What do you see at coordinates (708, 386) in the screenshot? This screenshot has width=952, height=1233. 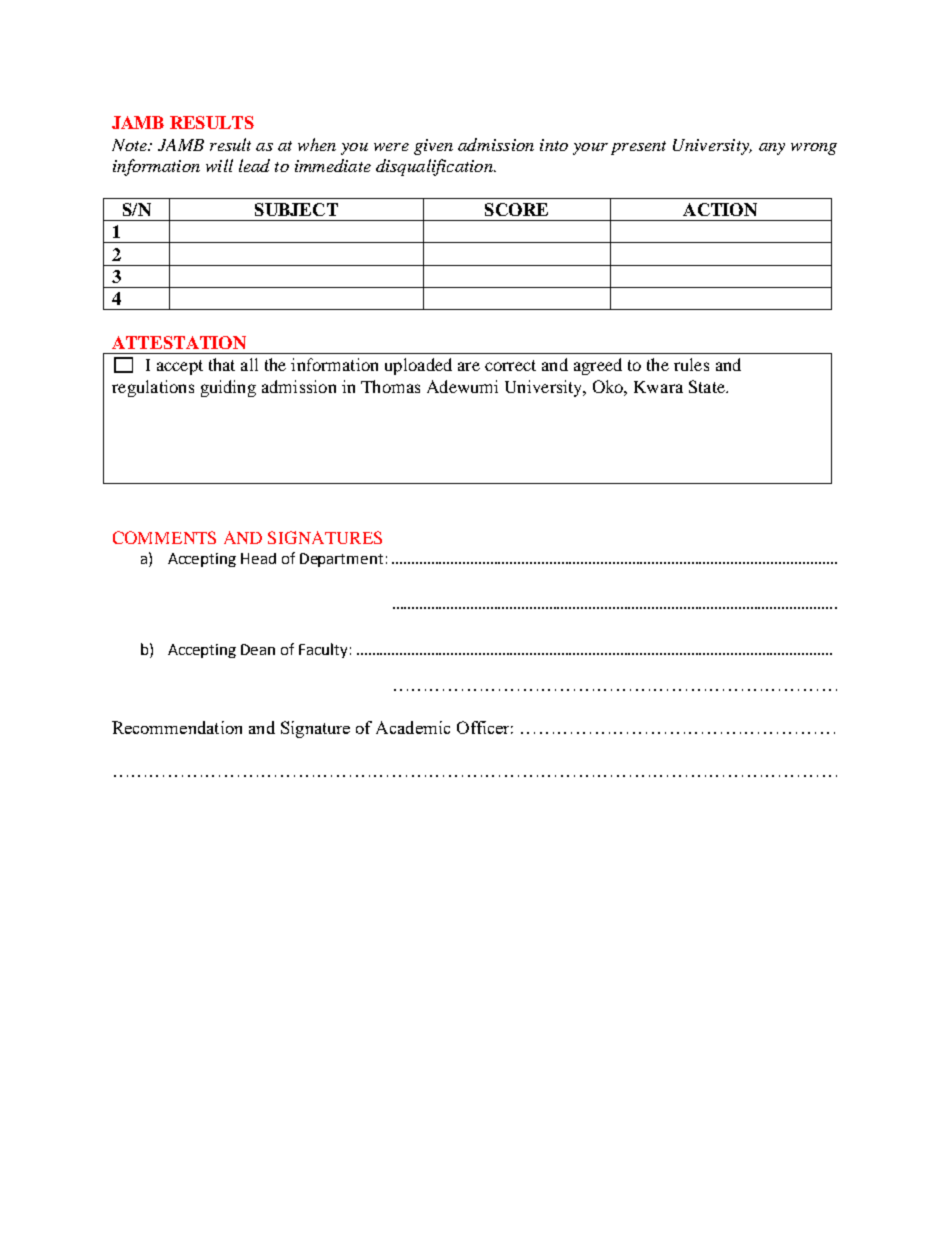 I see `State` at bounding box center [708, 386].
